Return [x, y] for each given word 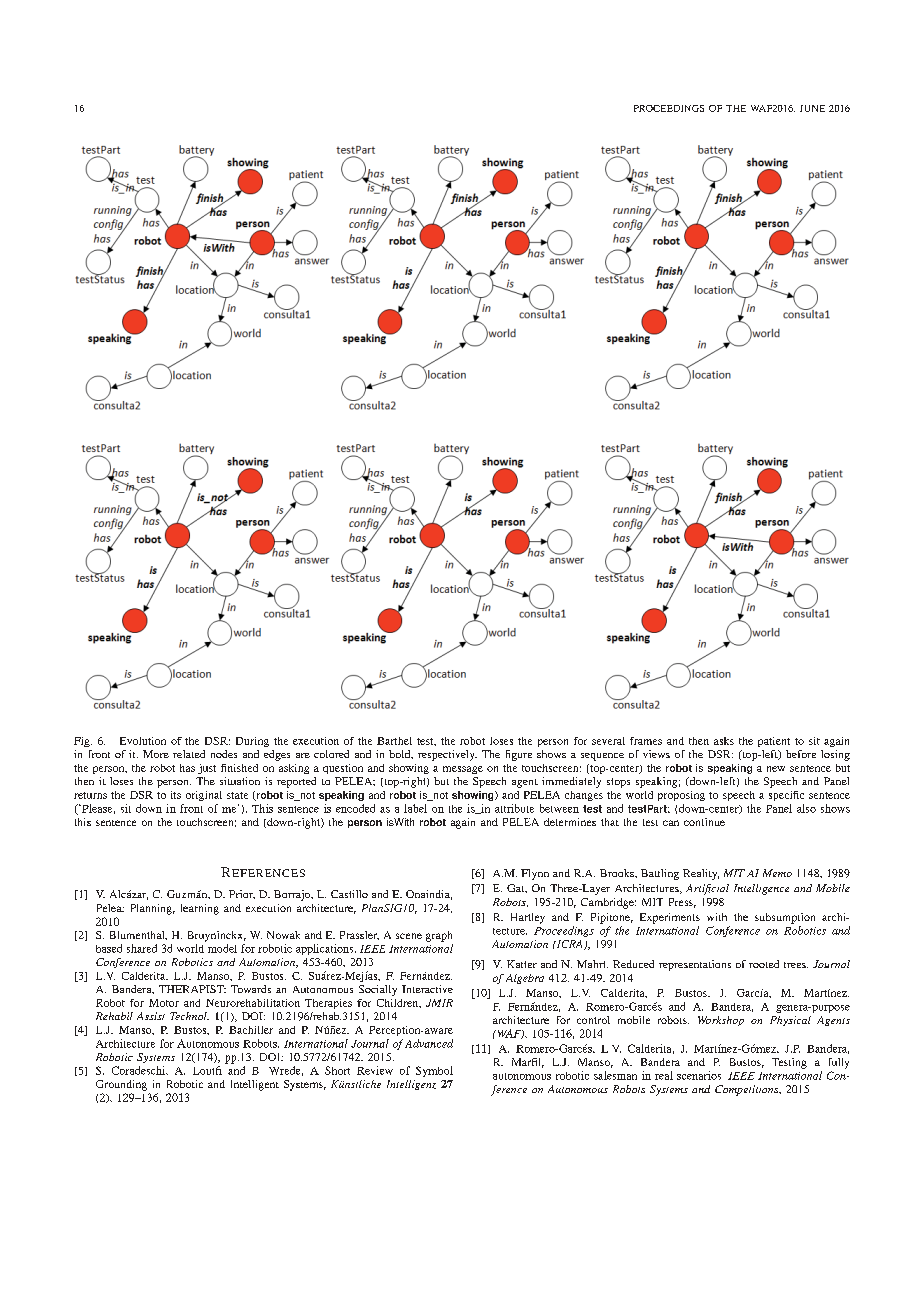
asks [724, 741]
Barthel [394, 741]
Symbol [434, 1071]
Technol [189, 1016]
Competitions [748, 1090]
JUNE [812, 108]
